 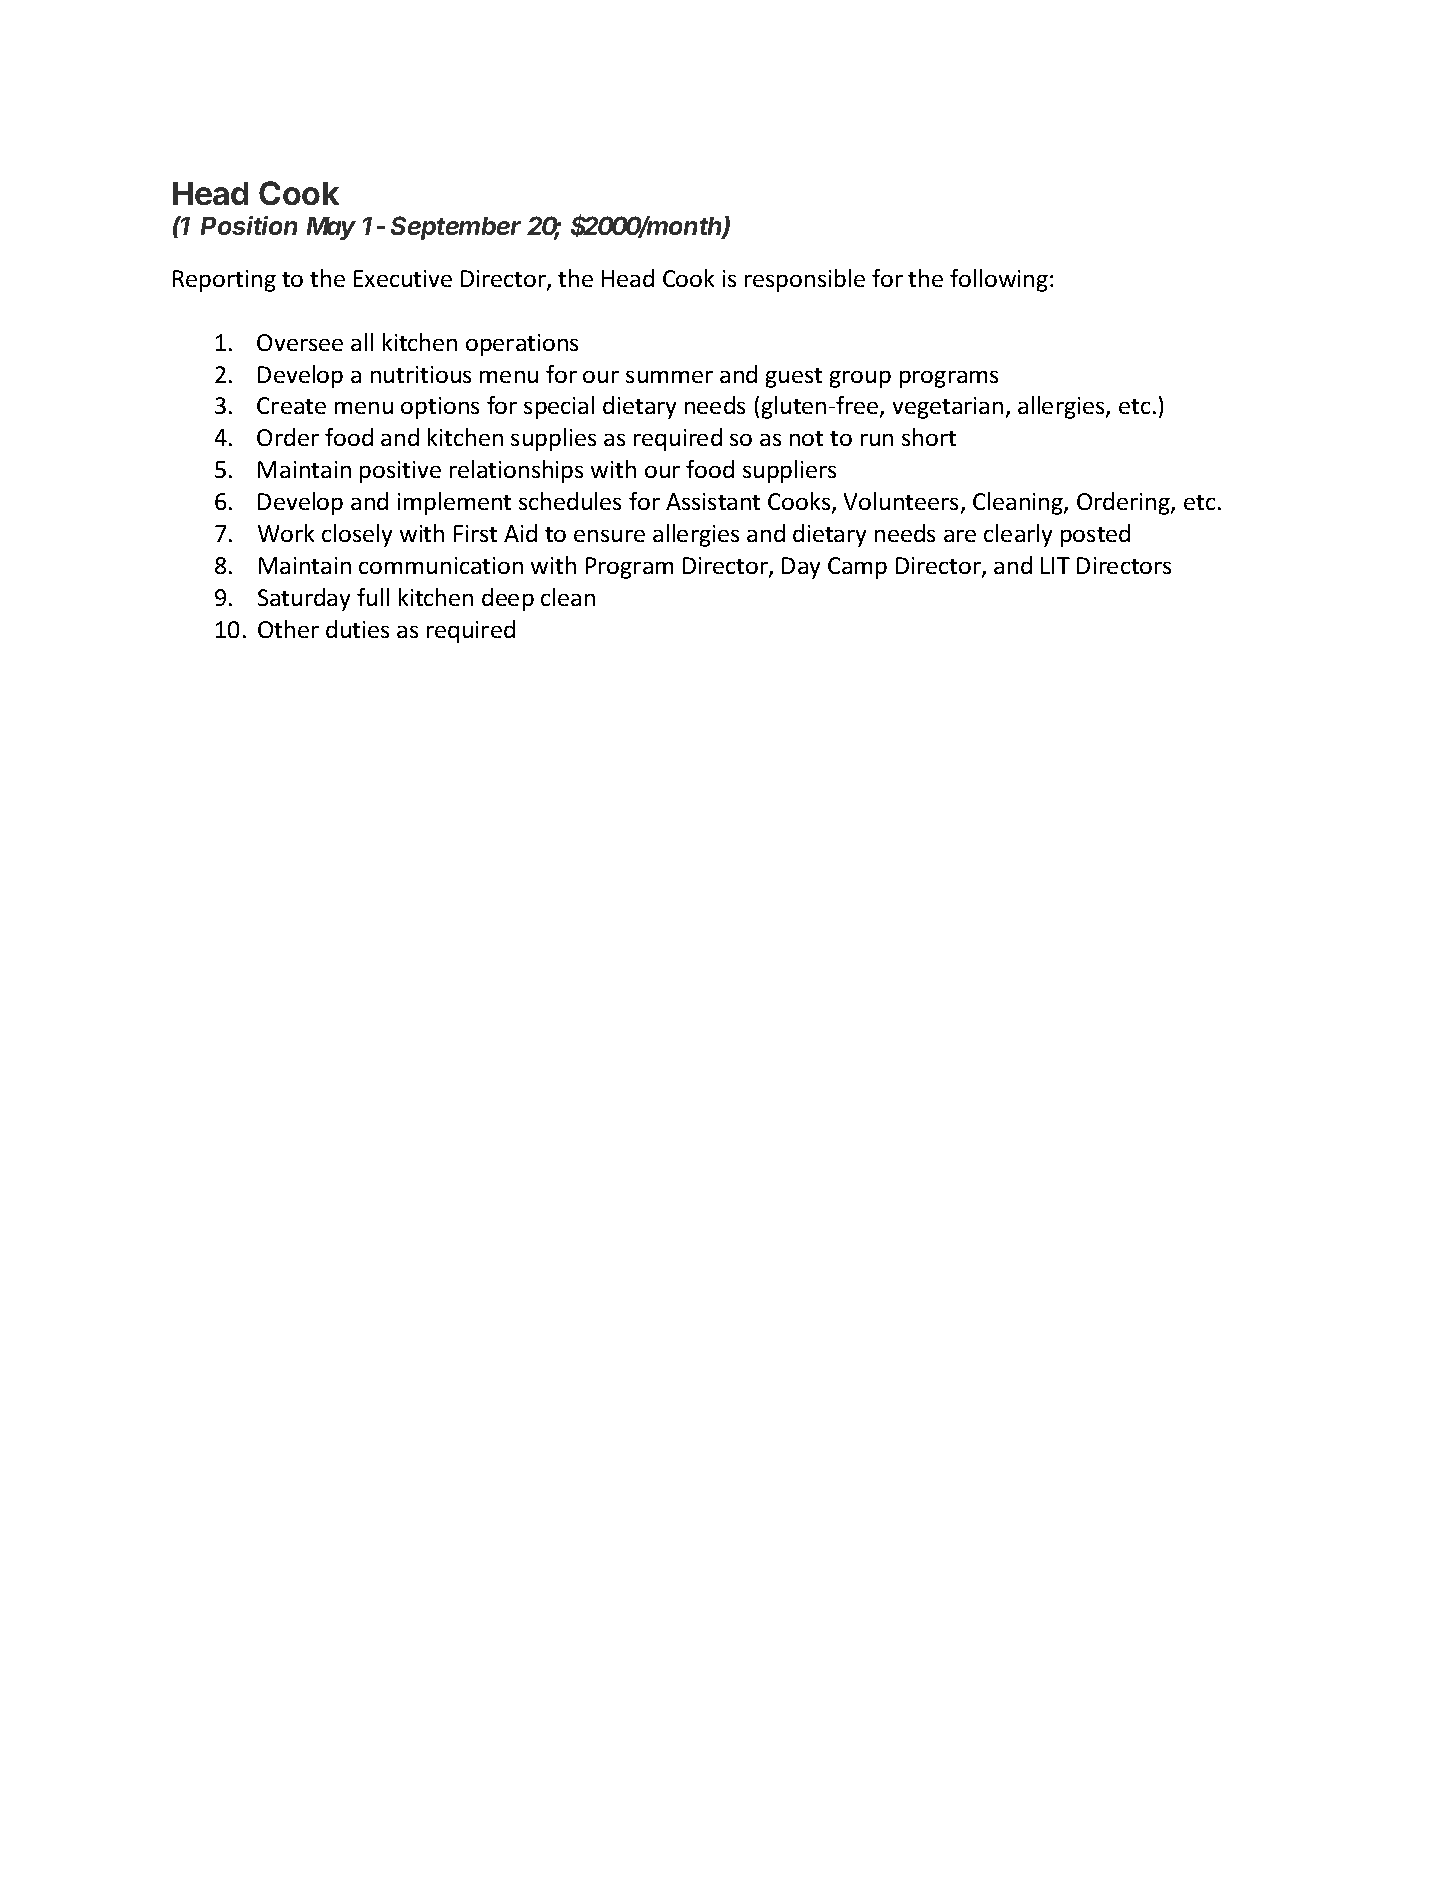 What do you see at coordinates (286, 533) in the screenshot?
I see `Work` at bounding box center [286, 533].
